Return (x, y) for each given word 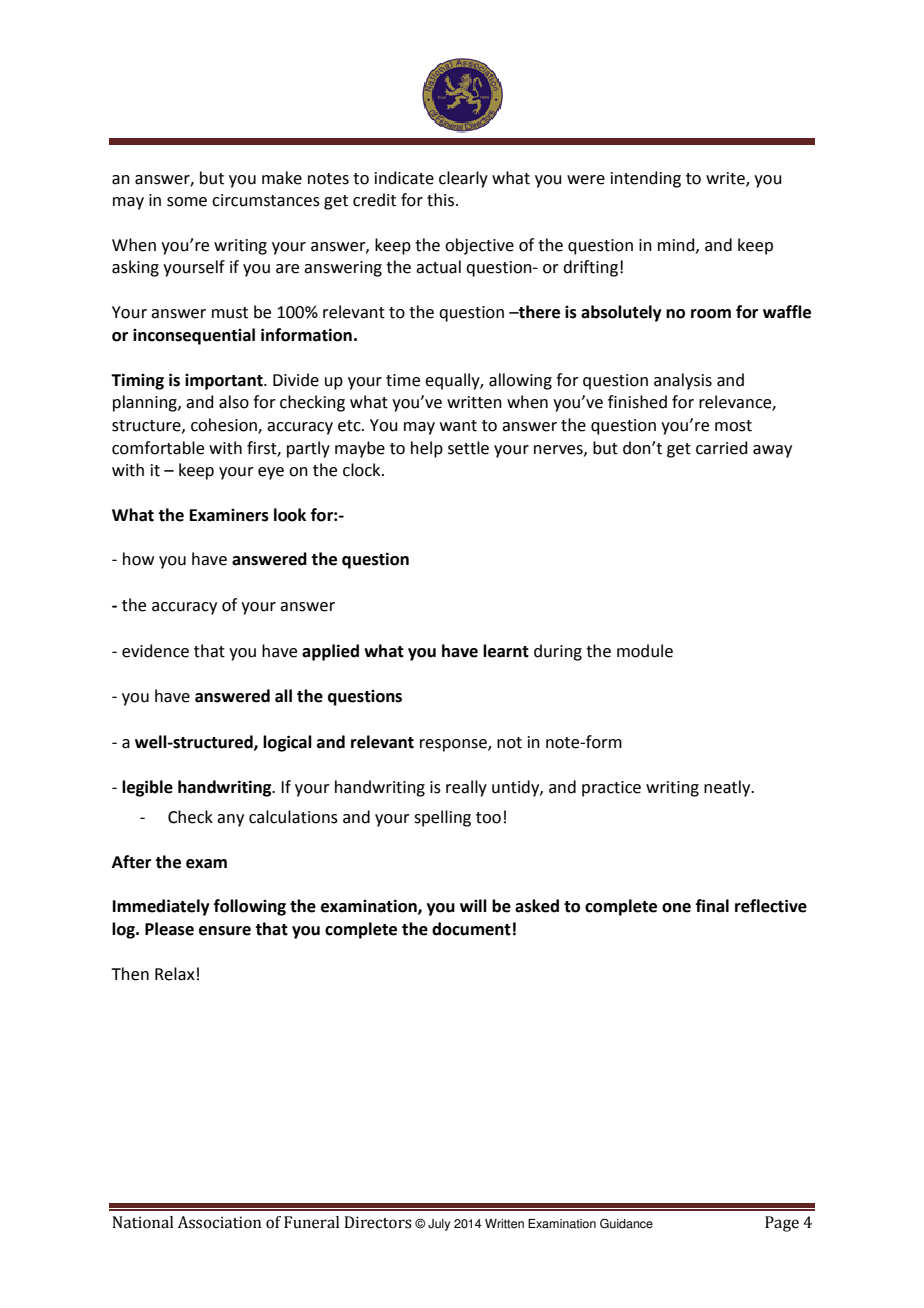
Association (219, 1222)
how (138, 559)
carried (722, 448)
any (230, 820)
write (726, 179)
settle (468, 448)
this (442, 200)
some (187, 202)
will (473, 905)
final (712, 906)
